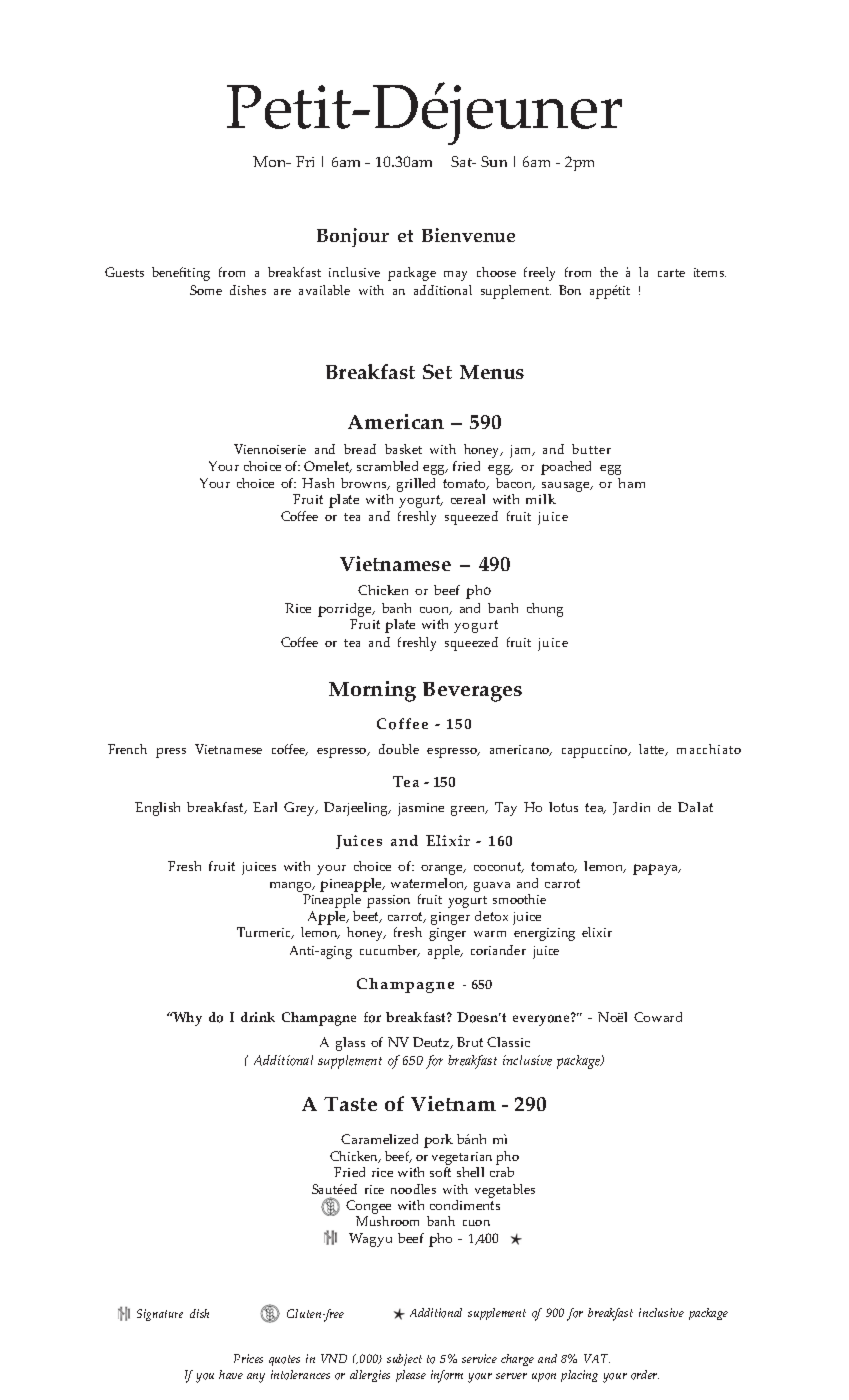  I want to click on the, so click(609, 272).
